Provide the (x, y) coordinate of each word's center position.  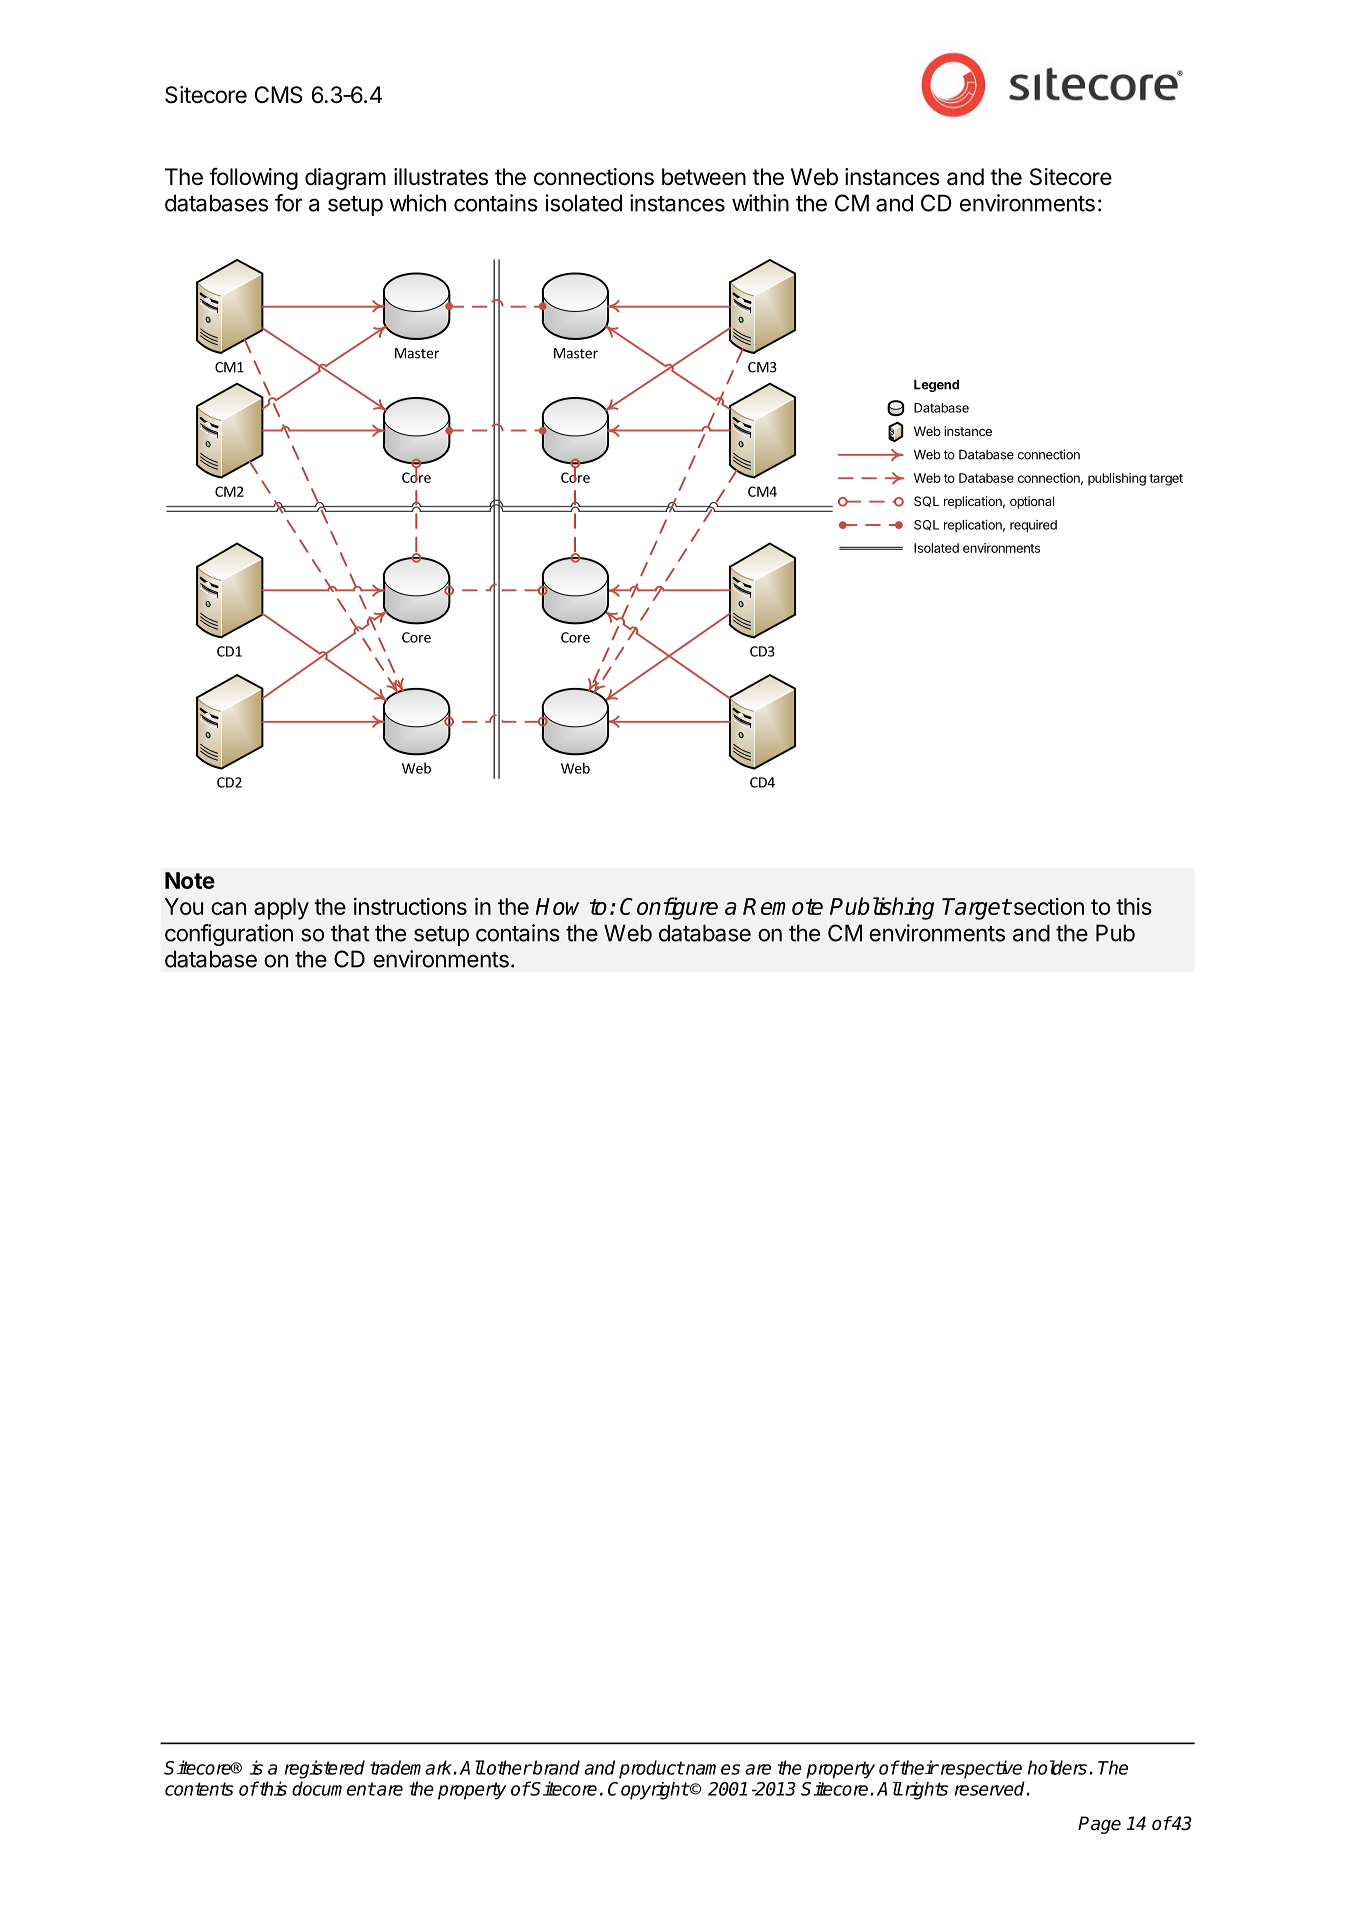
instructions (410, 906)
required (1033, 526)
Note (190, 880)
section (1047, 906)
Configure (669, 908)
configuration (229, 935)
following (253, 178)
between (704, 177)
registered (325, 1769)
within (760, 203)
